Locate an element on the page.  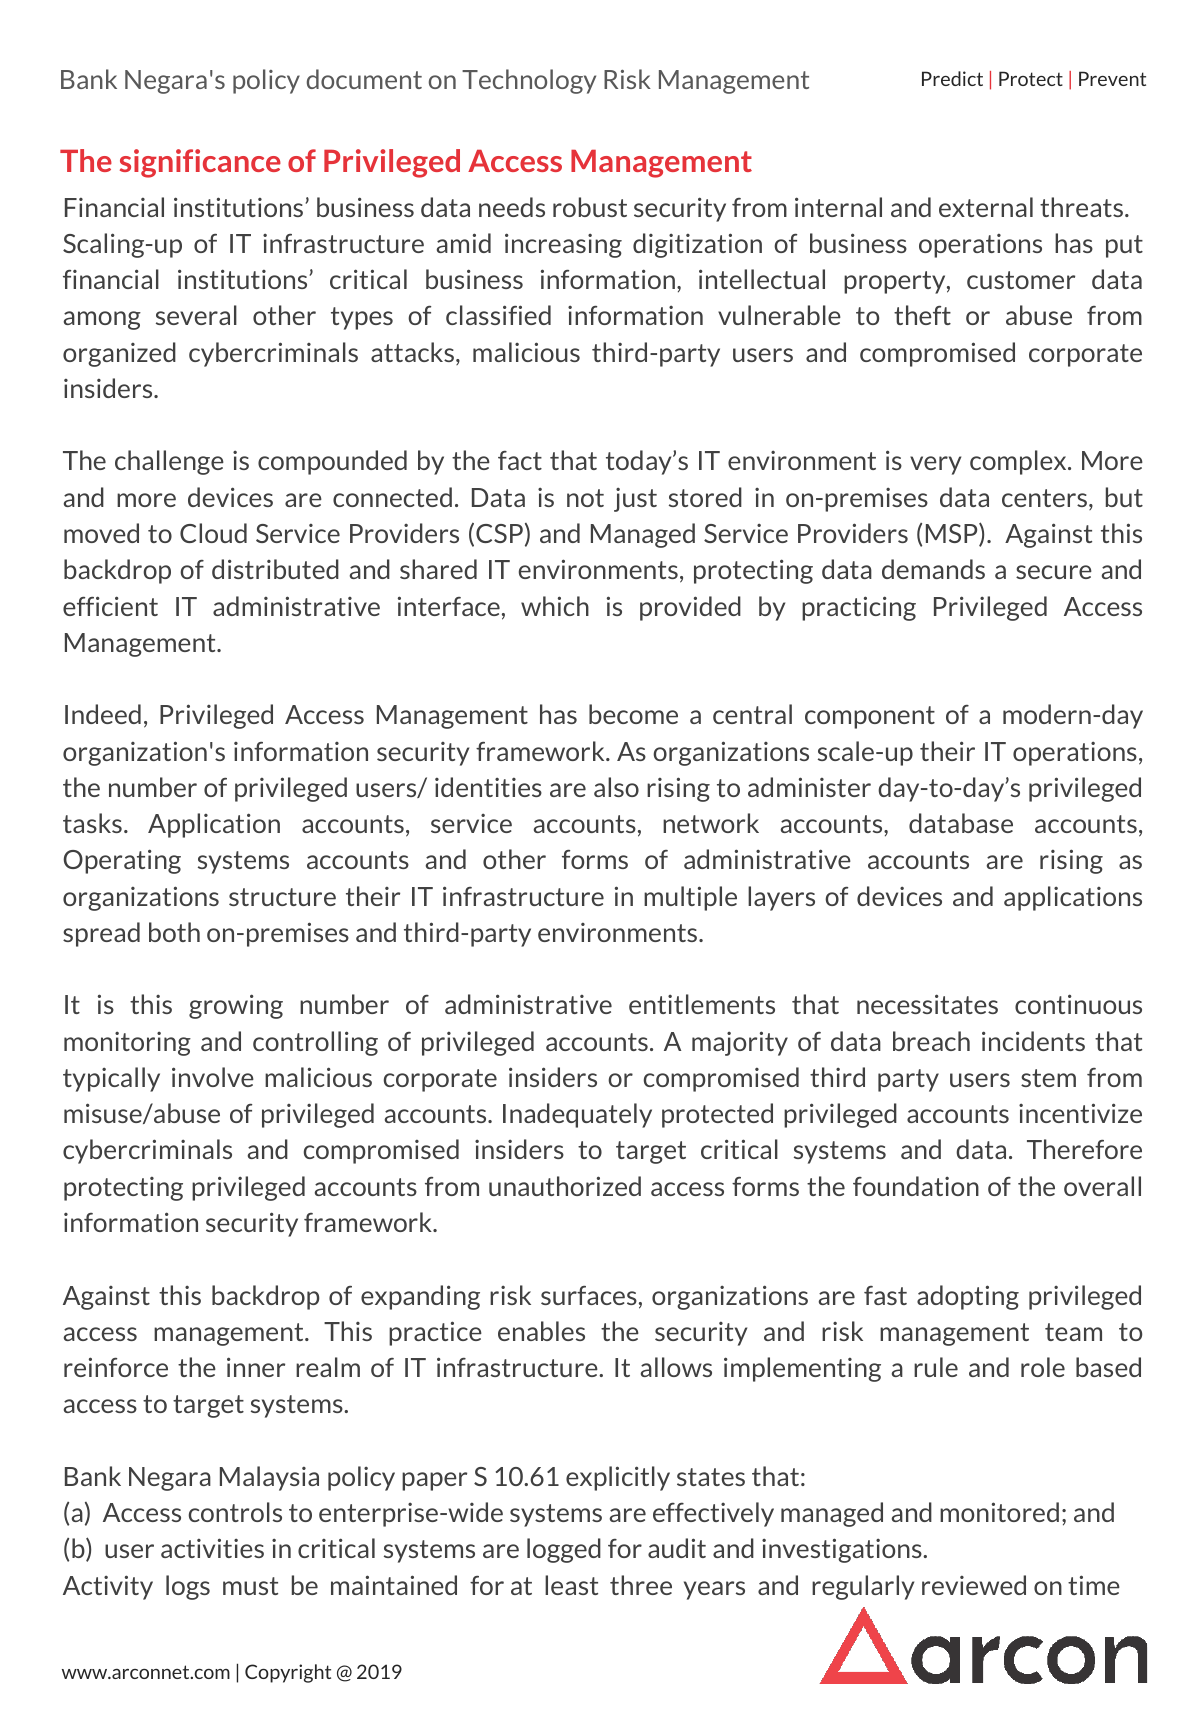
surfaces is located at coordinates (589, 1295).
